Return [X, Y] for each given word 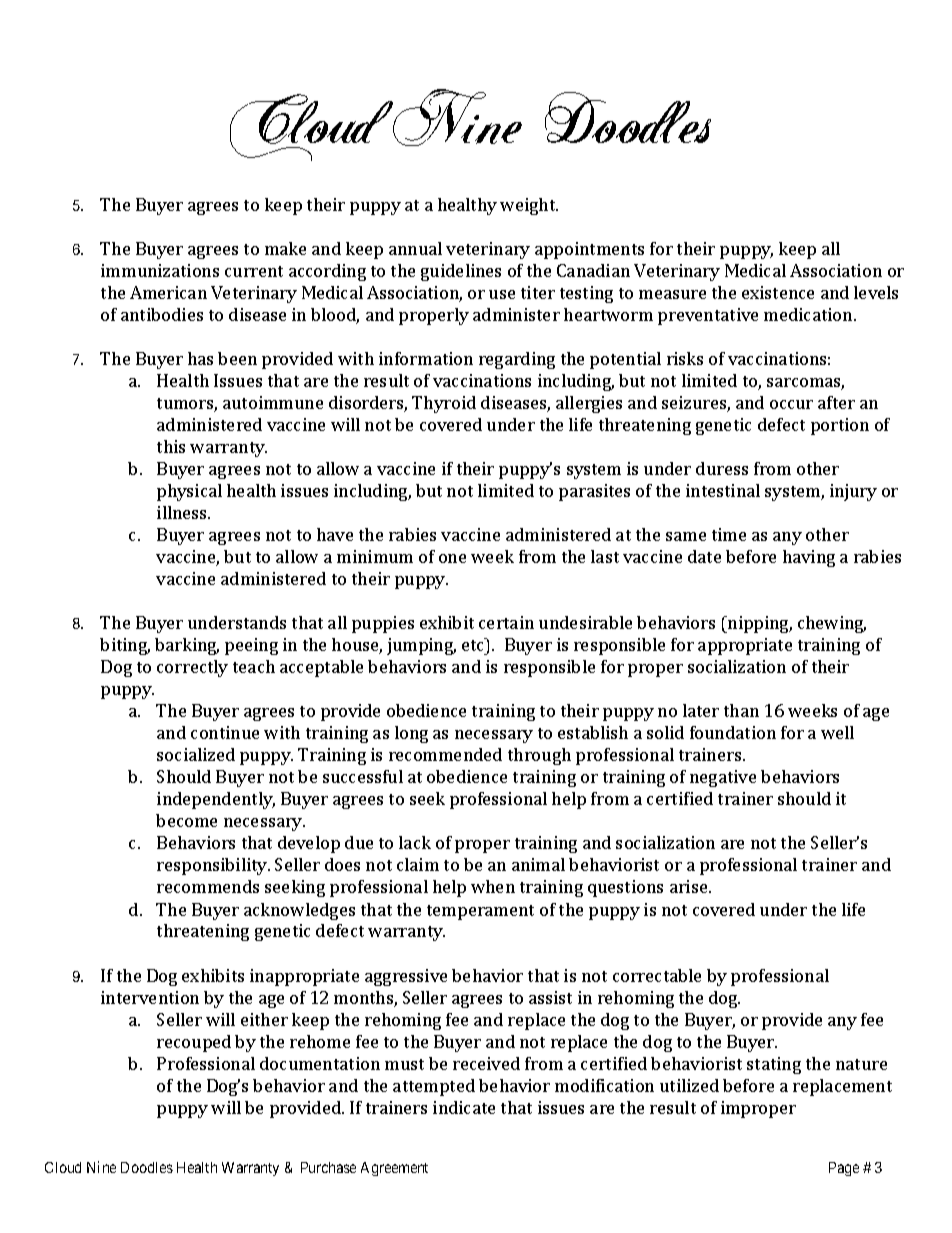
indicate [464, 1107]
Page [844, 1169]
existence [778, 292]
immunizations [160, 270]
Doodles [147, 1167]
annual [415, 248]
